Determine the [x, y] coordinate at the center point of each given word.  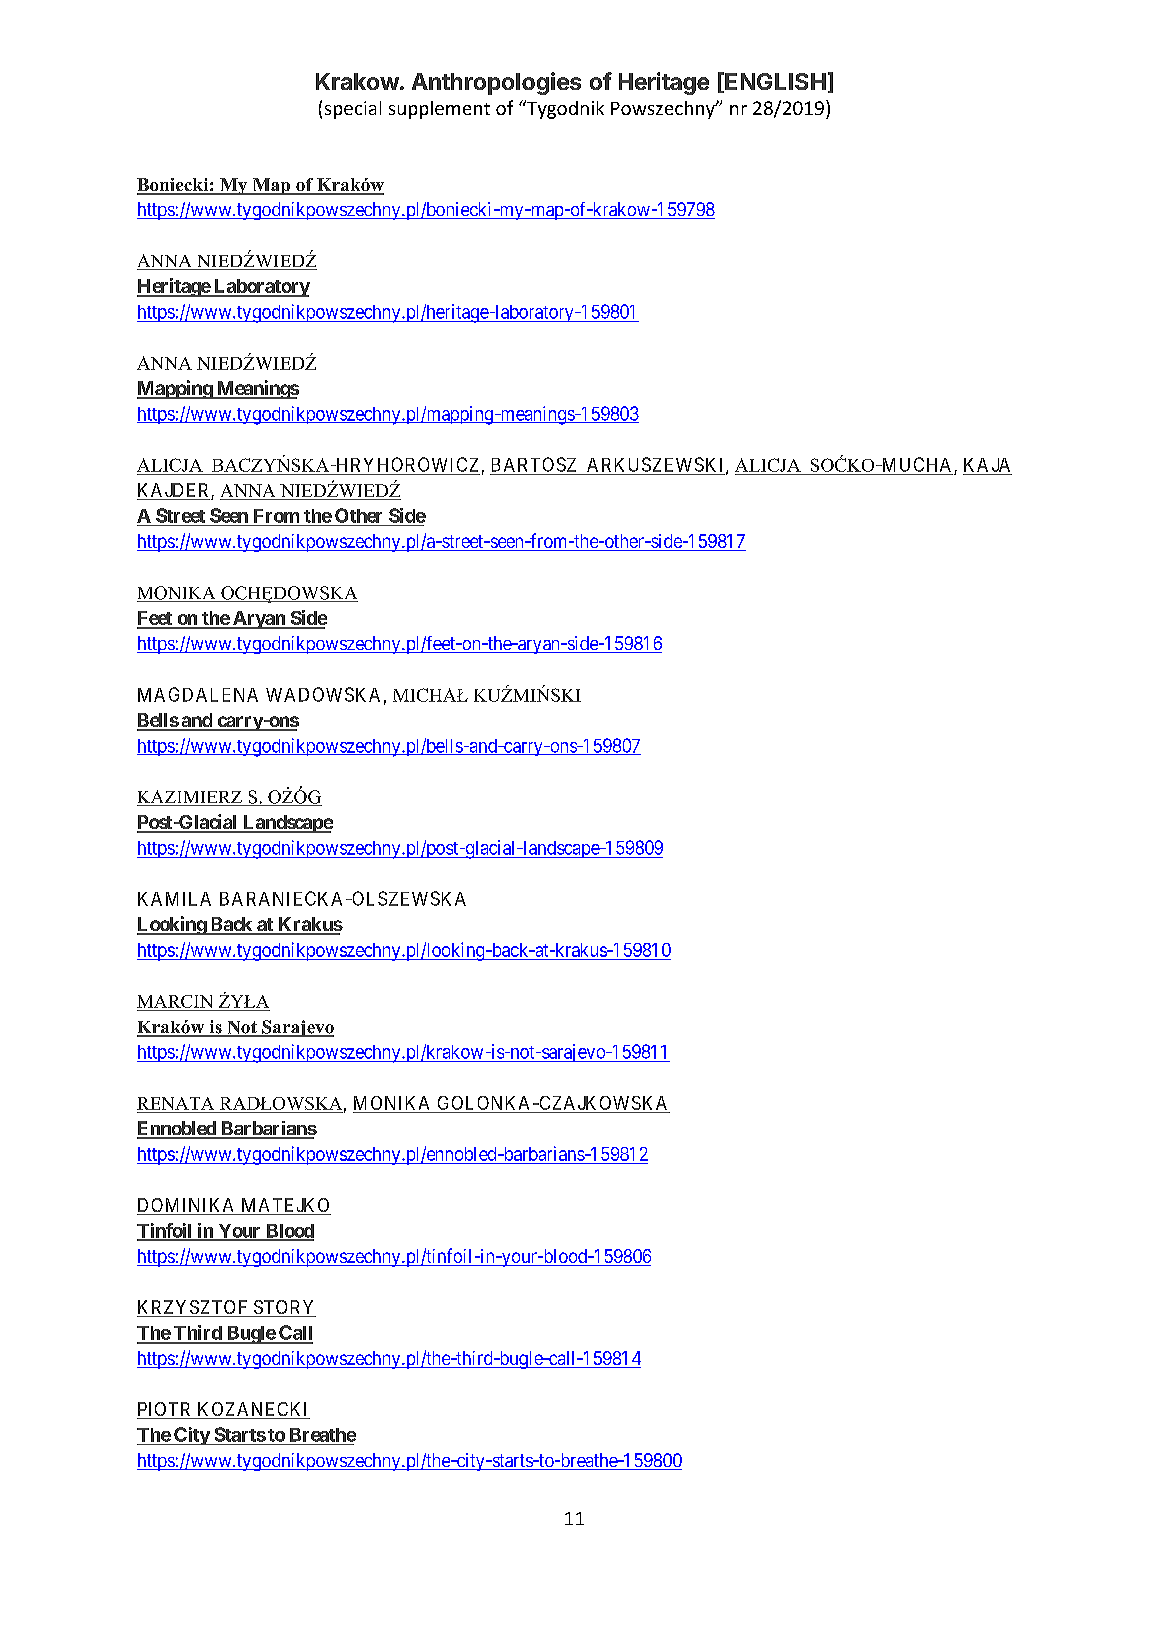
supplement [439, 110]
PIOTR [166, 1410]
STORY [283, 1308]
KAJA [987, 465]
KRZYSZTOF [193, 1308]
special [353, 110]
